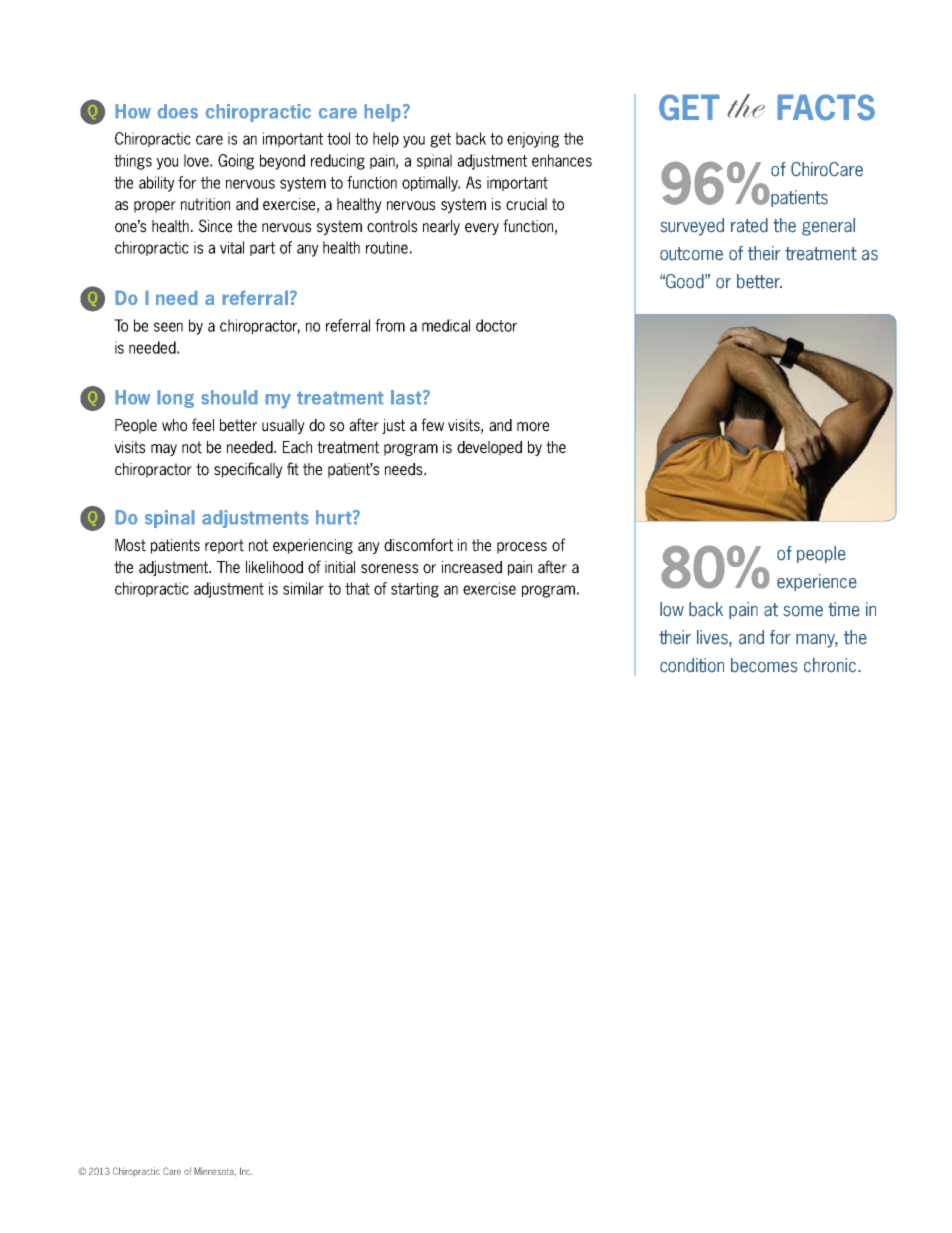 The height and width of the screenshot is (1233, 952). I want to click on similar, so click(303, 588).
